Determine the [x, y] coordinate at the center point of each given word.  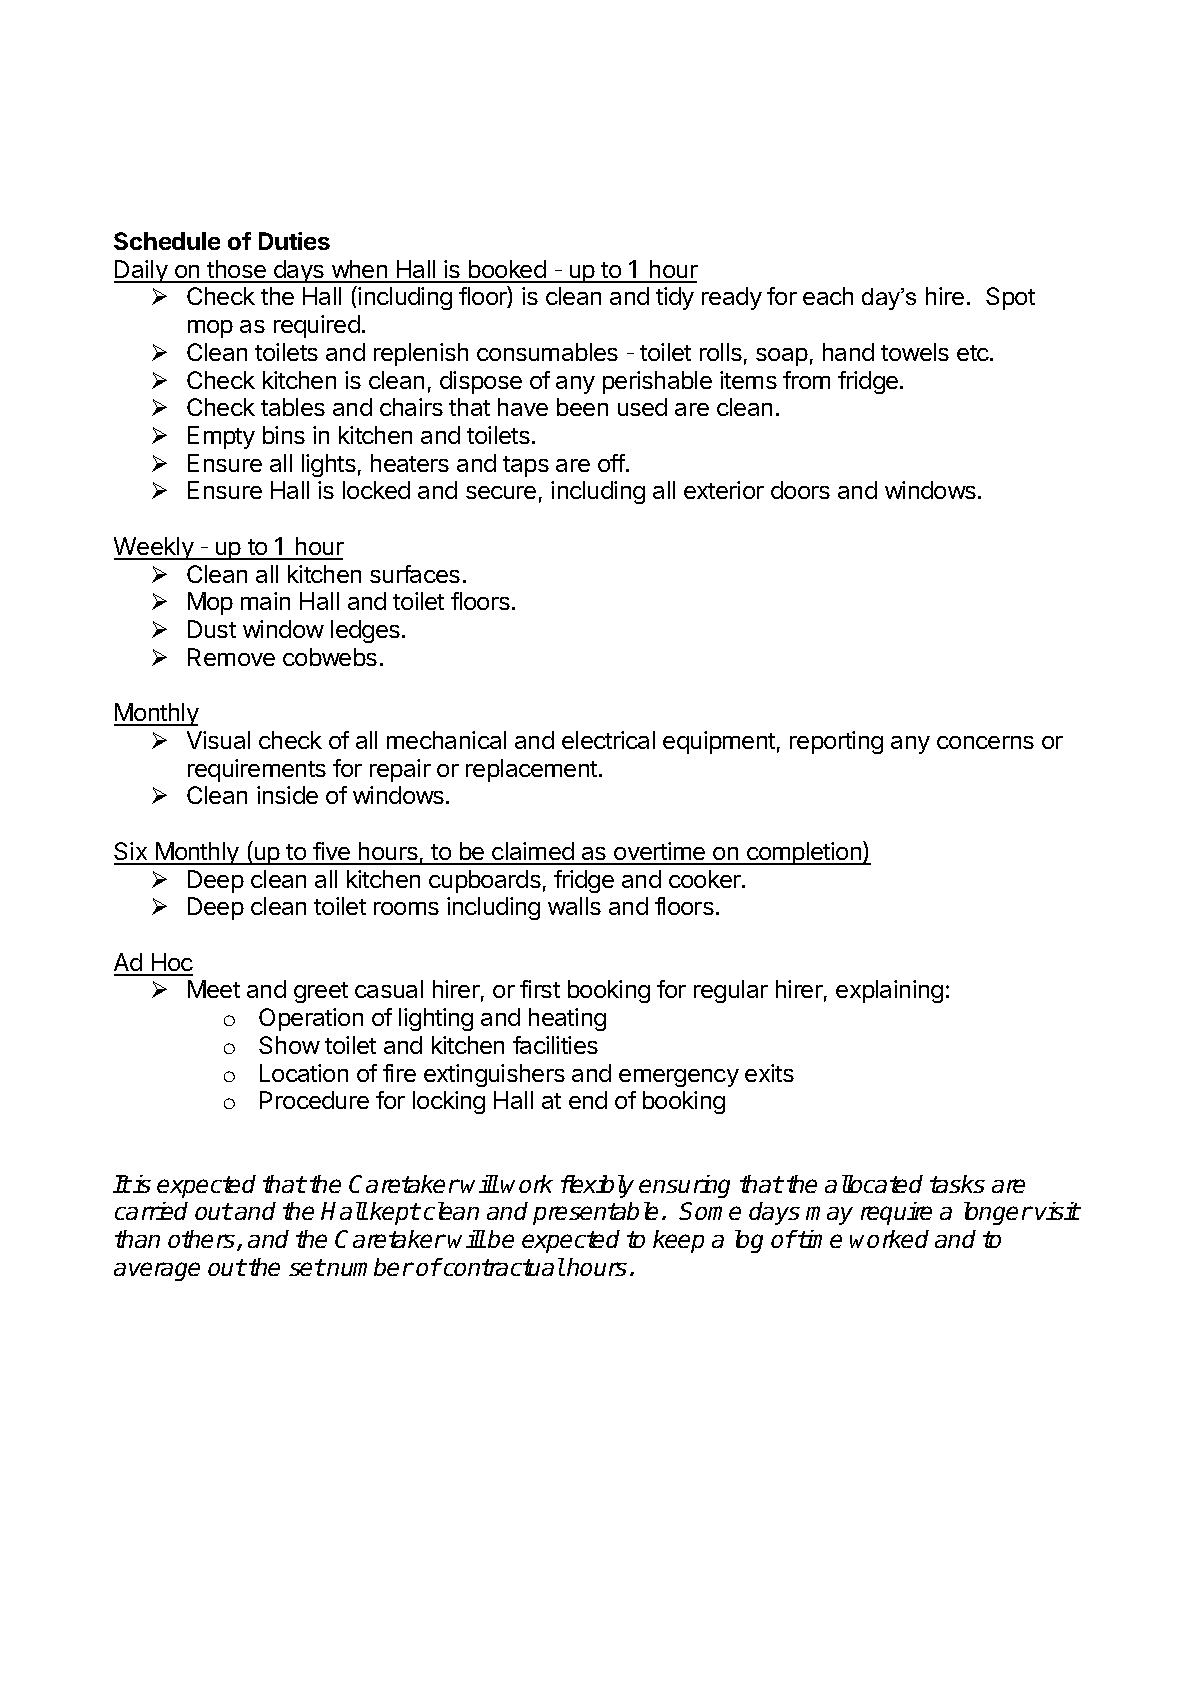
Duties [294, 241]
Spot [1010, 298]
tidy [675, 298]
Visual [218, 740]
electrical [608, 740]
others [203, 1240]
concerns [985, 742]
